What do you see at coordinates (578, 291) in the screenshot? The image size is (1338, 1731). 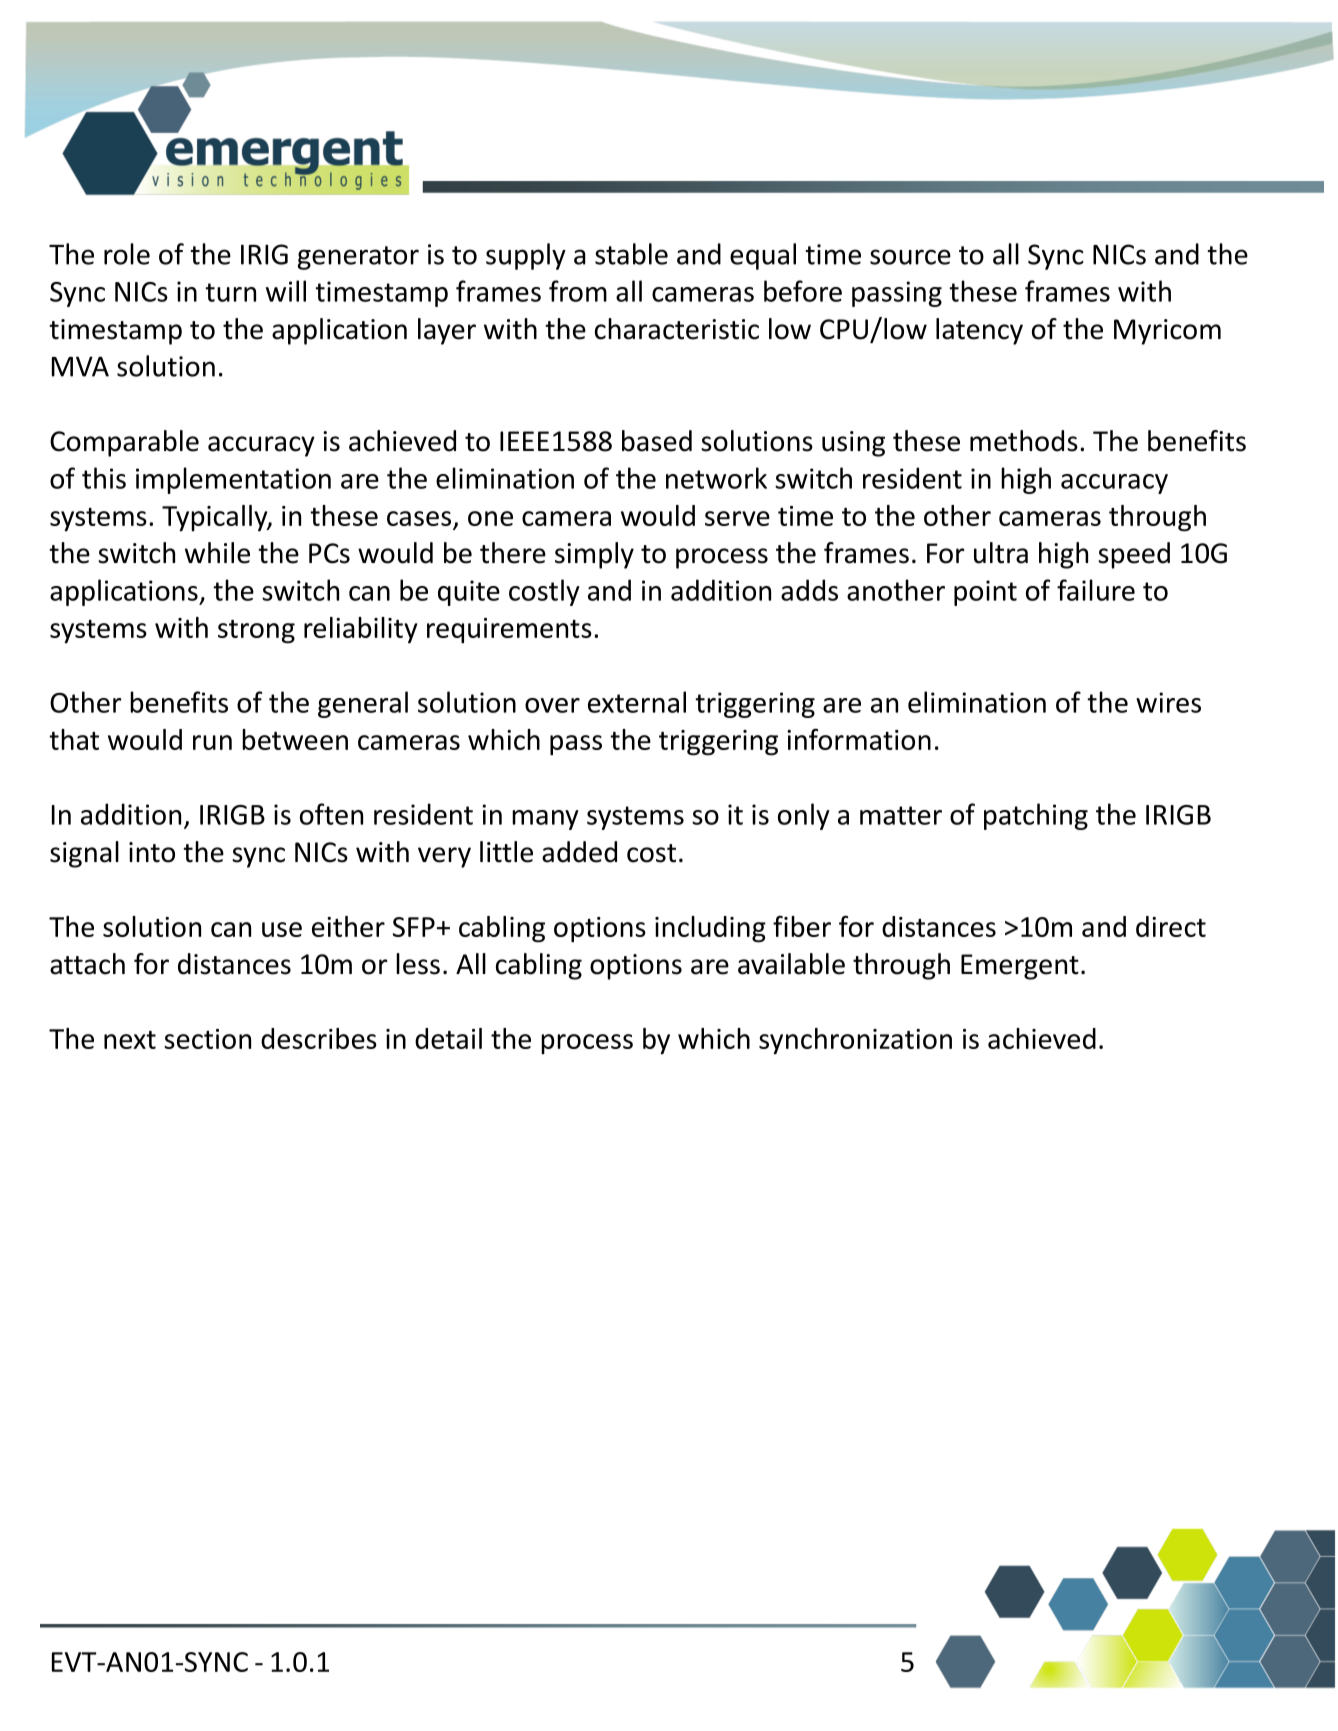 I see `from` at bounding box center [578, 291].
